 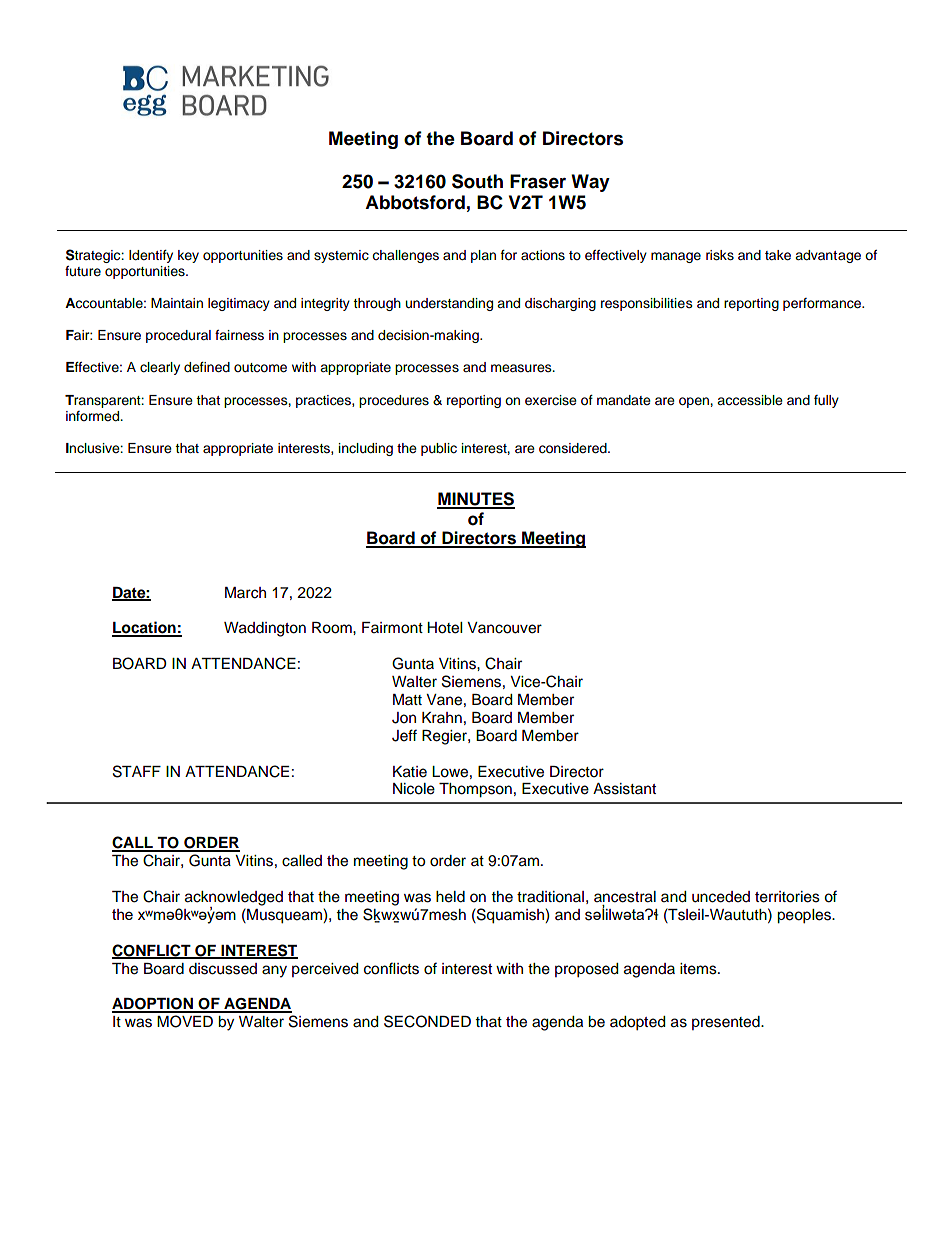 I want to click on key, so click(x=188, y=256).
